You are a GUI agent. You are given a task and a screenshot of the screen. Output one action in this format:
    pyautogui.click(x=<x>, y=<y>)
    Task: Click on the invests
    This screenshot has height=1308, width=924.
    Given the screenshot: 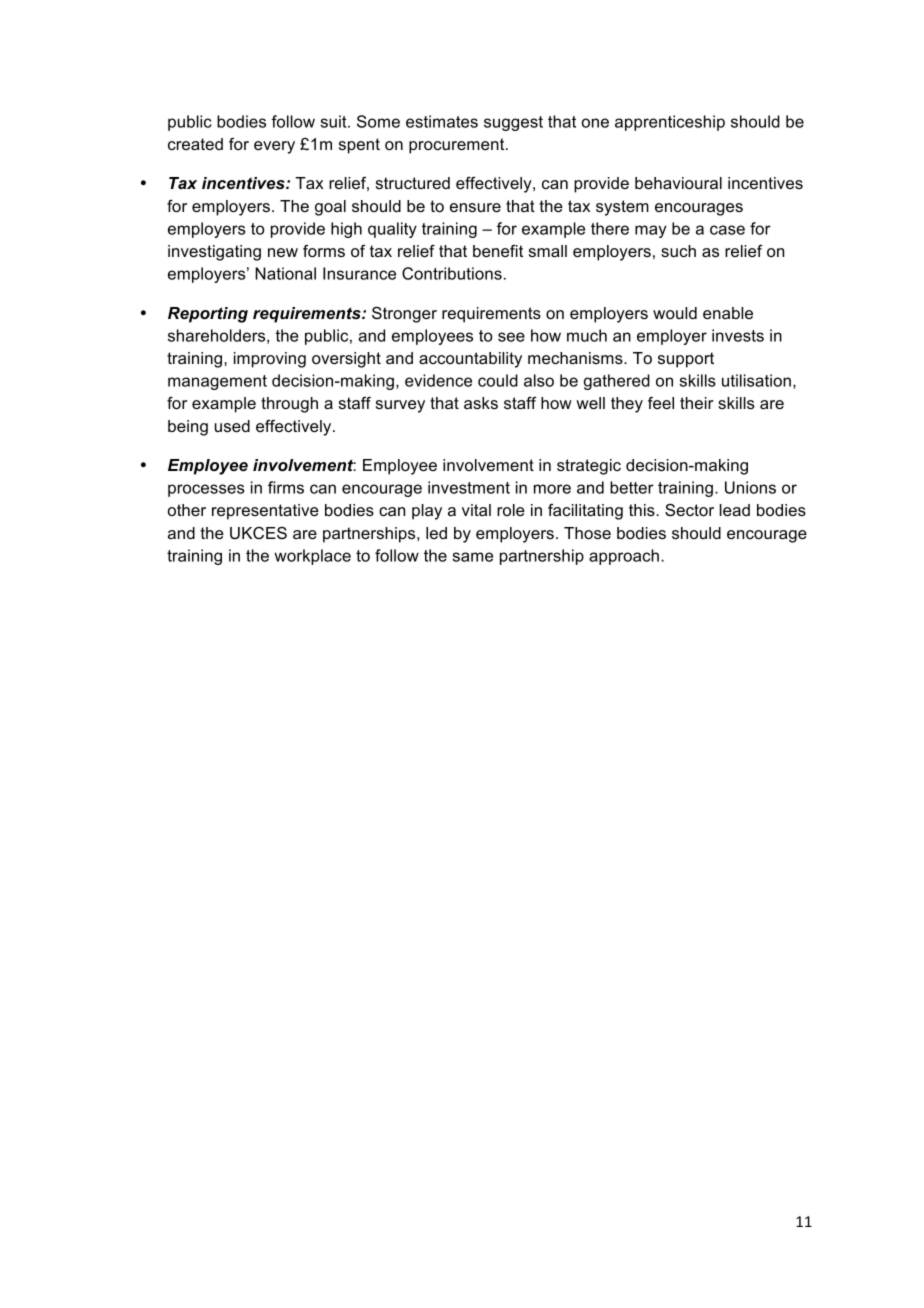 What is the action you would take?
    pyautogui.click(x=738, y=335)
